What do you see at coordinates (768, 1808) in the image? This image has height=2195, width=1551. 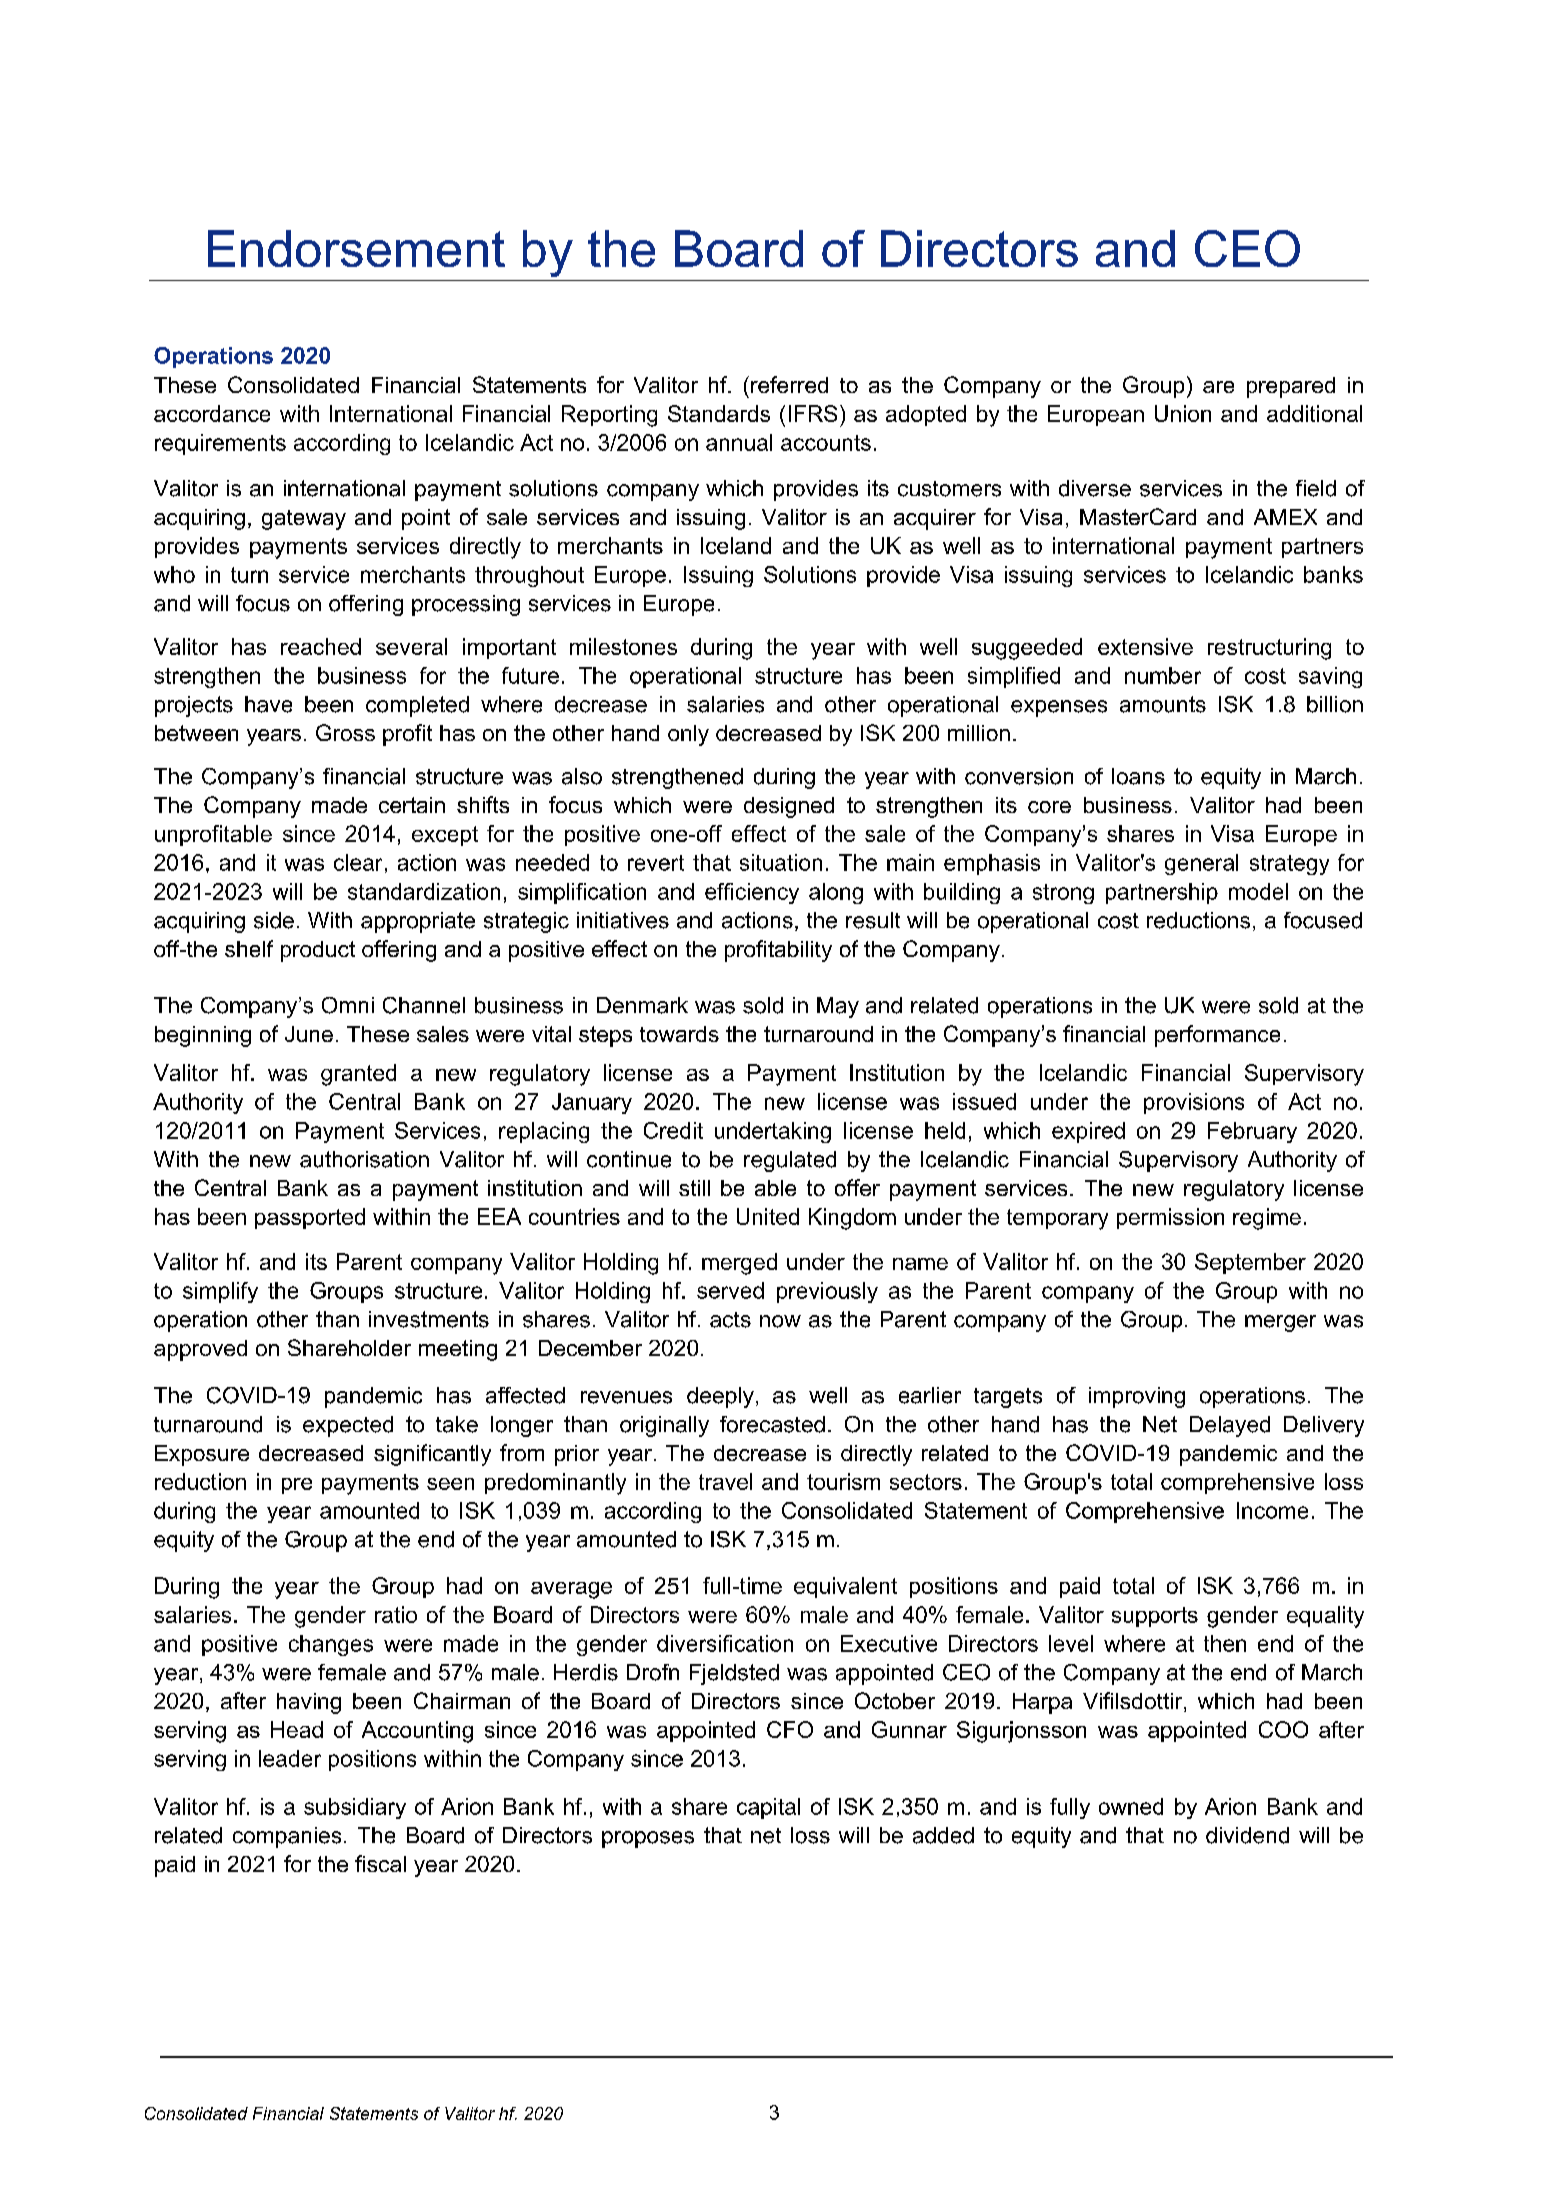 I see `capital` at bounding box center [768, 1808].
